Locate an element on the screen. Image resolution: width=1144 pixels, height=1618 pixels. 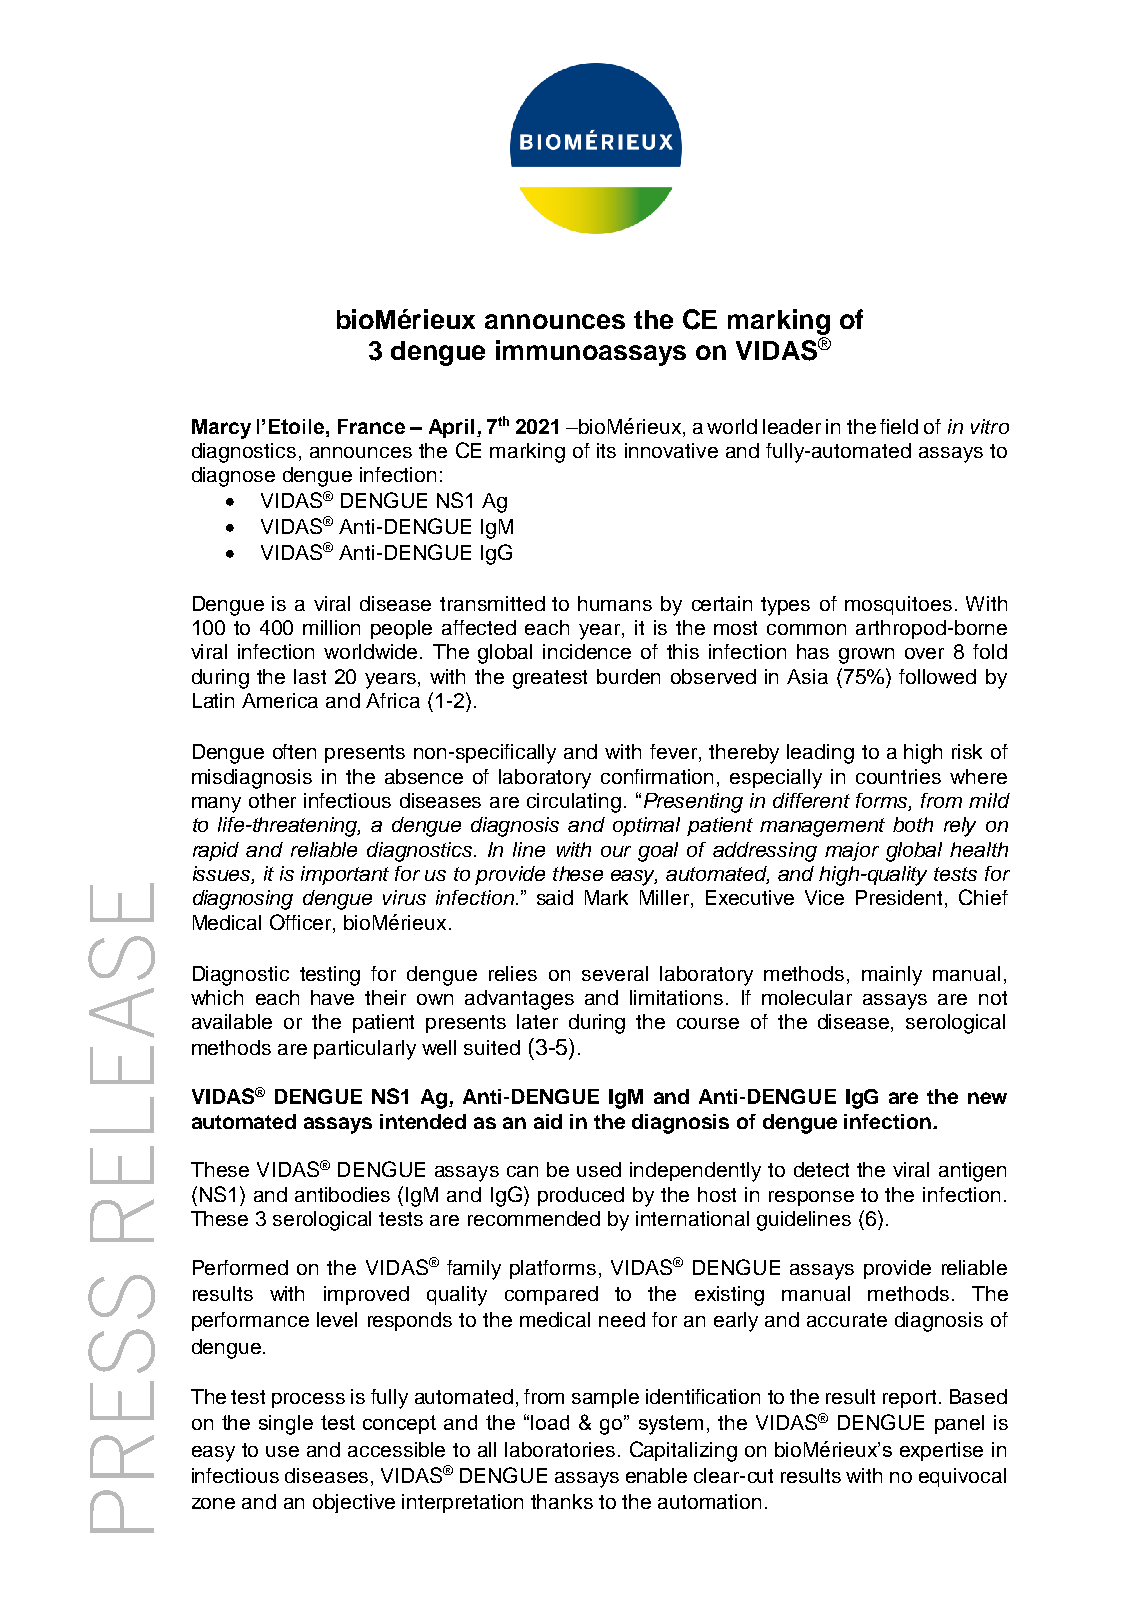
countries is located at coordinates (898, 776).
